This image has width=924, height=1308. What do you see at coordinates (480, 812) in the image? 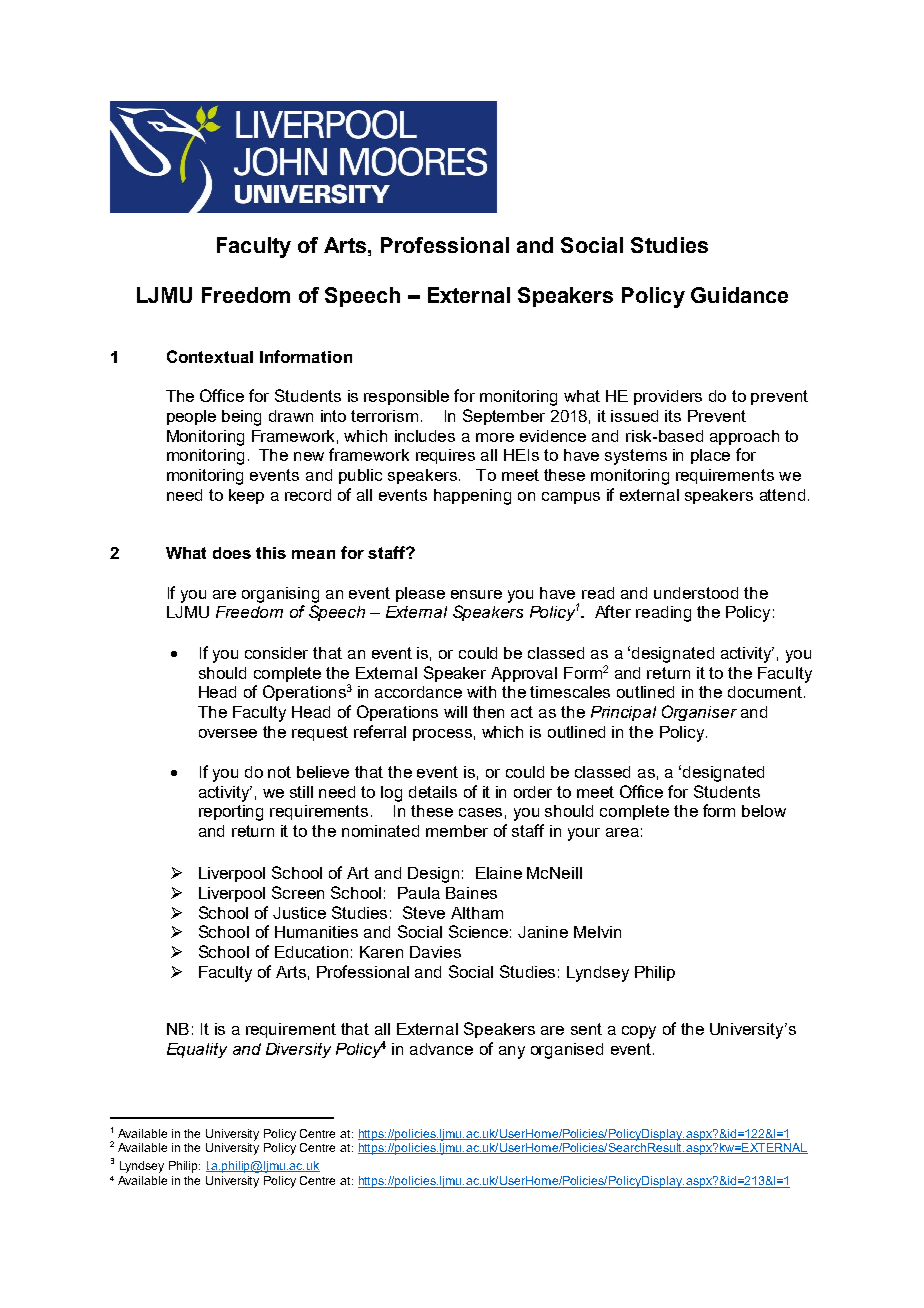
I see `cases` at bounding box center [480, 812].
